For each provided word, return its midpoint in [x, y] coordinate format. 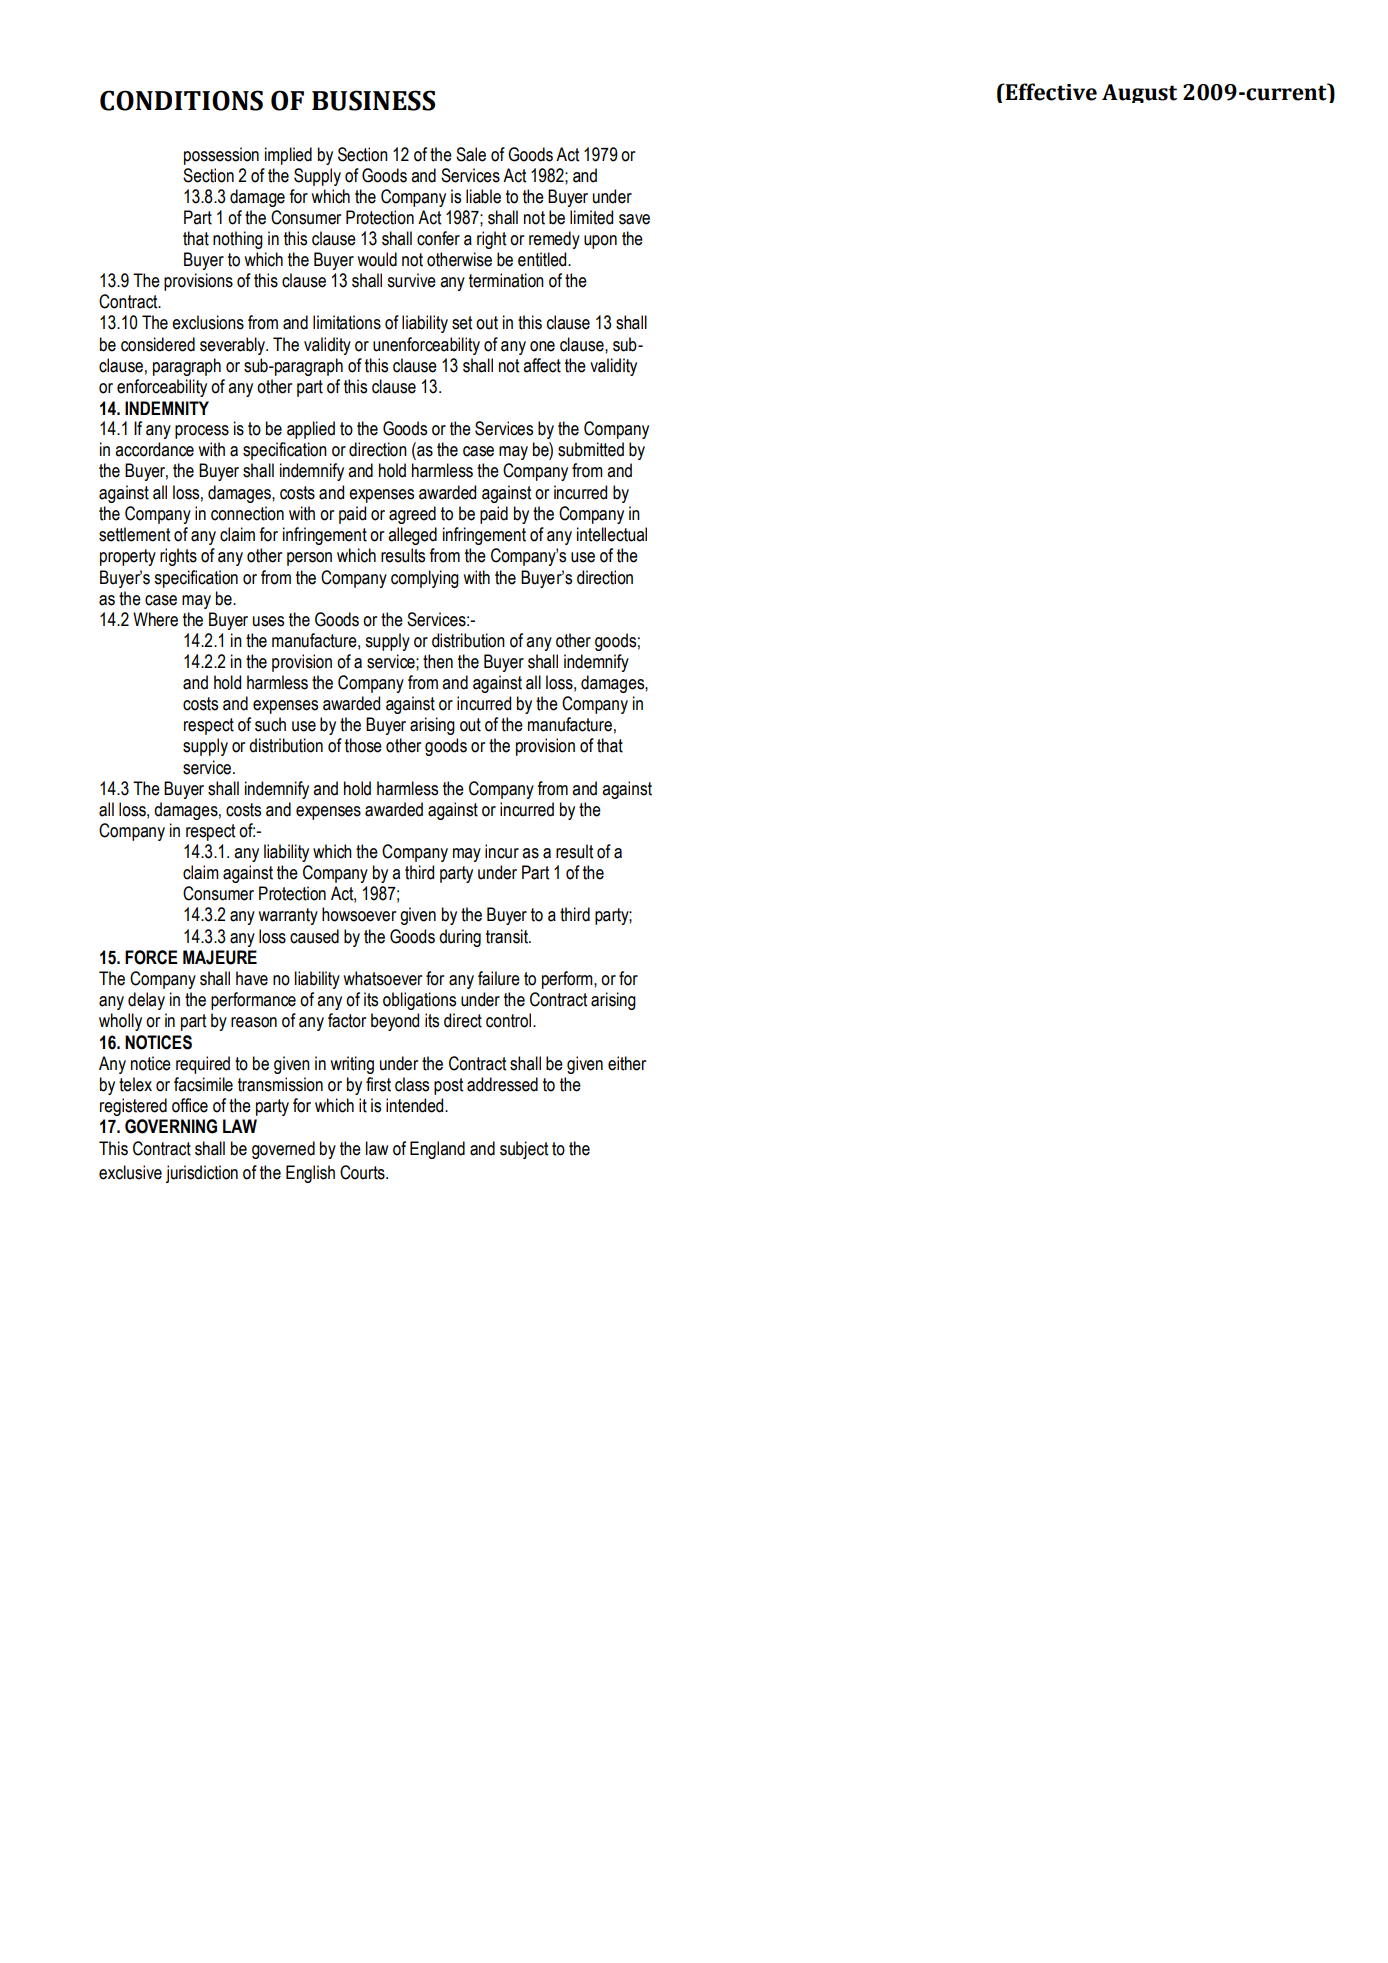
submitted [591, 449]
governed [283, 1150]
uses [268, 621]
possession [221, 156]
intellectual [612, 534]
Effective [1050, 92]
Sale [471, 154]
